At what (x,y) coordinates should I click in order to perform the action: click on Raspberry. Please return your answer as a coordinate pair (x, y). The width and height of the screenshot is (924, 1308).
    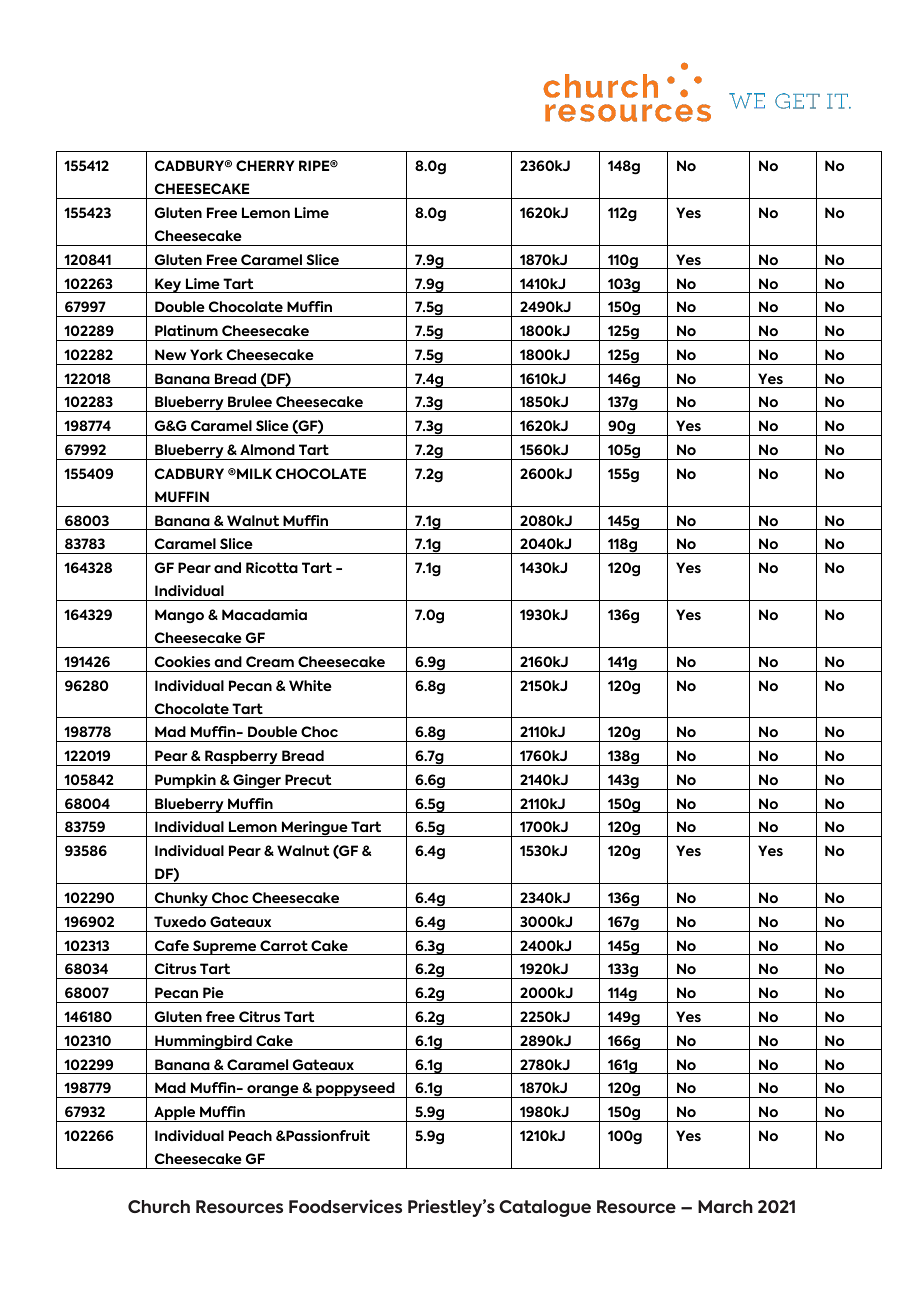
    Looking at the image, I should click on (241, 758).
